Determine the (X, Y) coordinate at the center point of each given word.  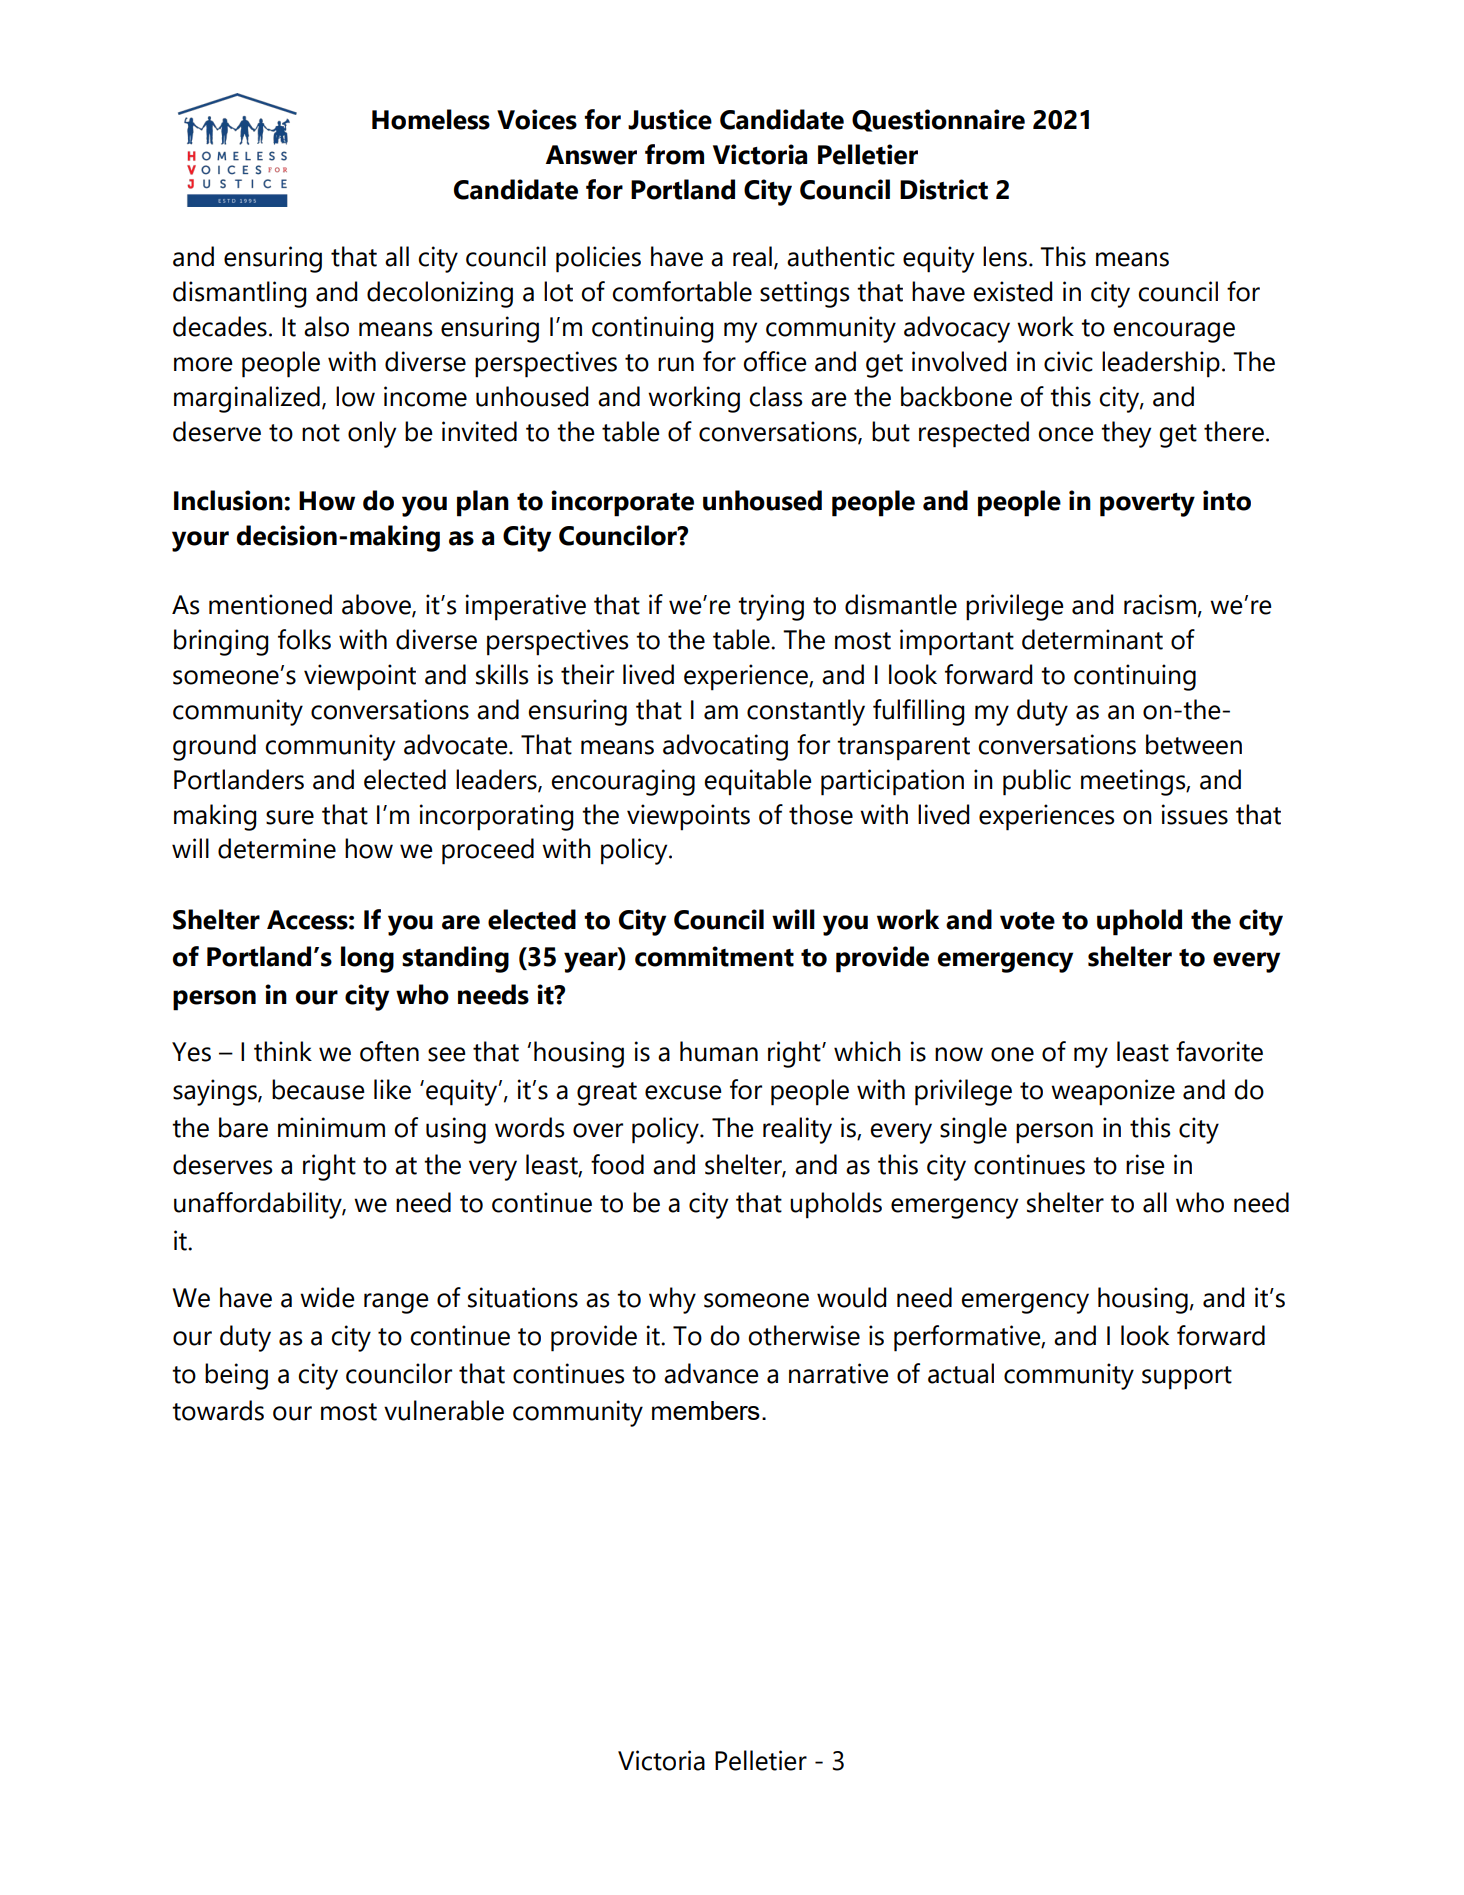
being (236, 1376)
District (944, 189)
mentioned (270, 604)
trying (771, 607)
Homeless (431, 119)
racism (1160, 604)
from (674, 154)
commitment (714, 956)
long (367, 959)
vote (1027, 921)
